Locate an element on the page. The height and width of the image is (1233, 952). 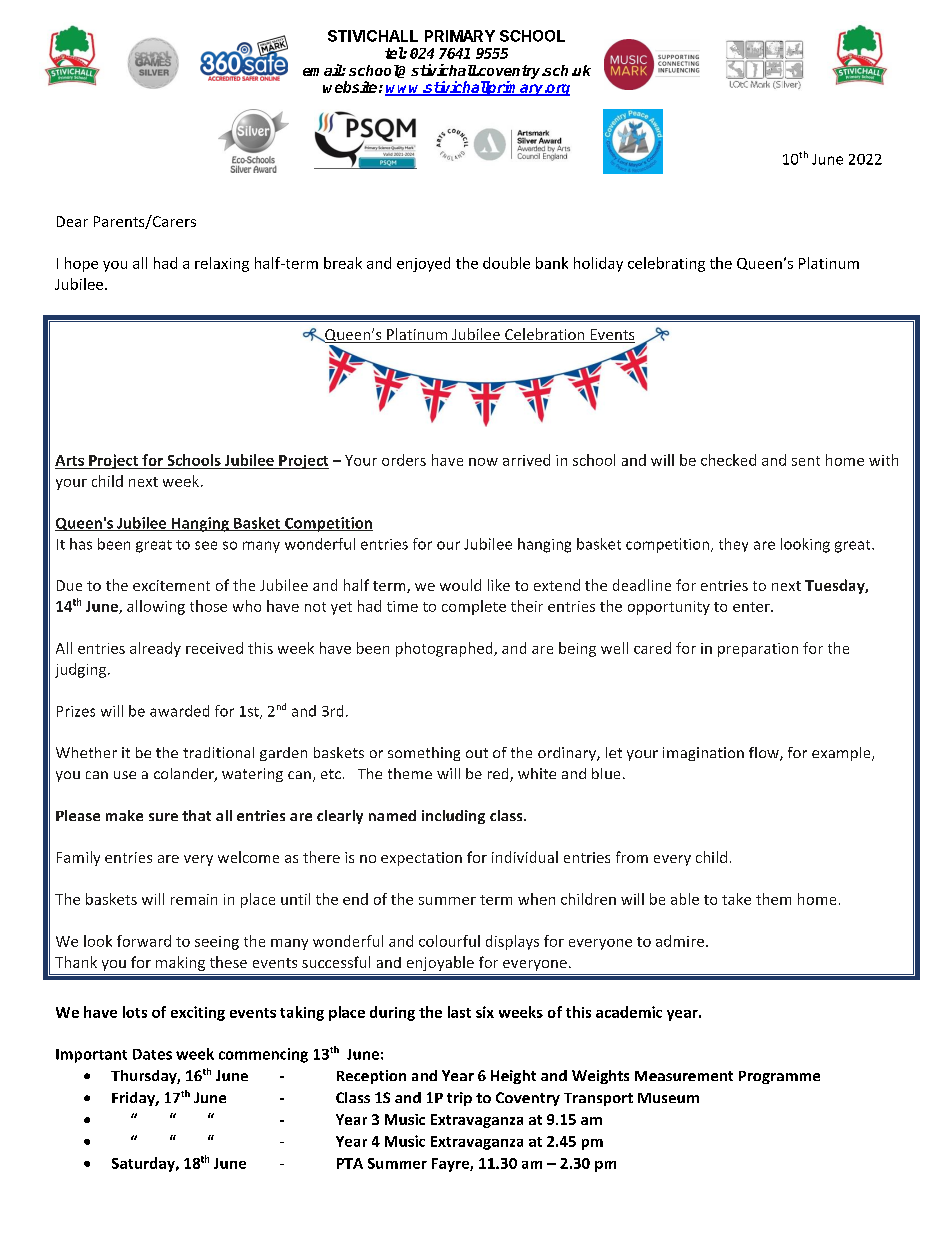
relaxing is located at coordinates (222, 264).
